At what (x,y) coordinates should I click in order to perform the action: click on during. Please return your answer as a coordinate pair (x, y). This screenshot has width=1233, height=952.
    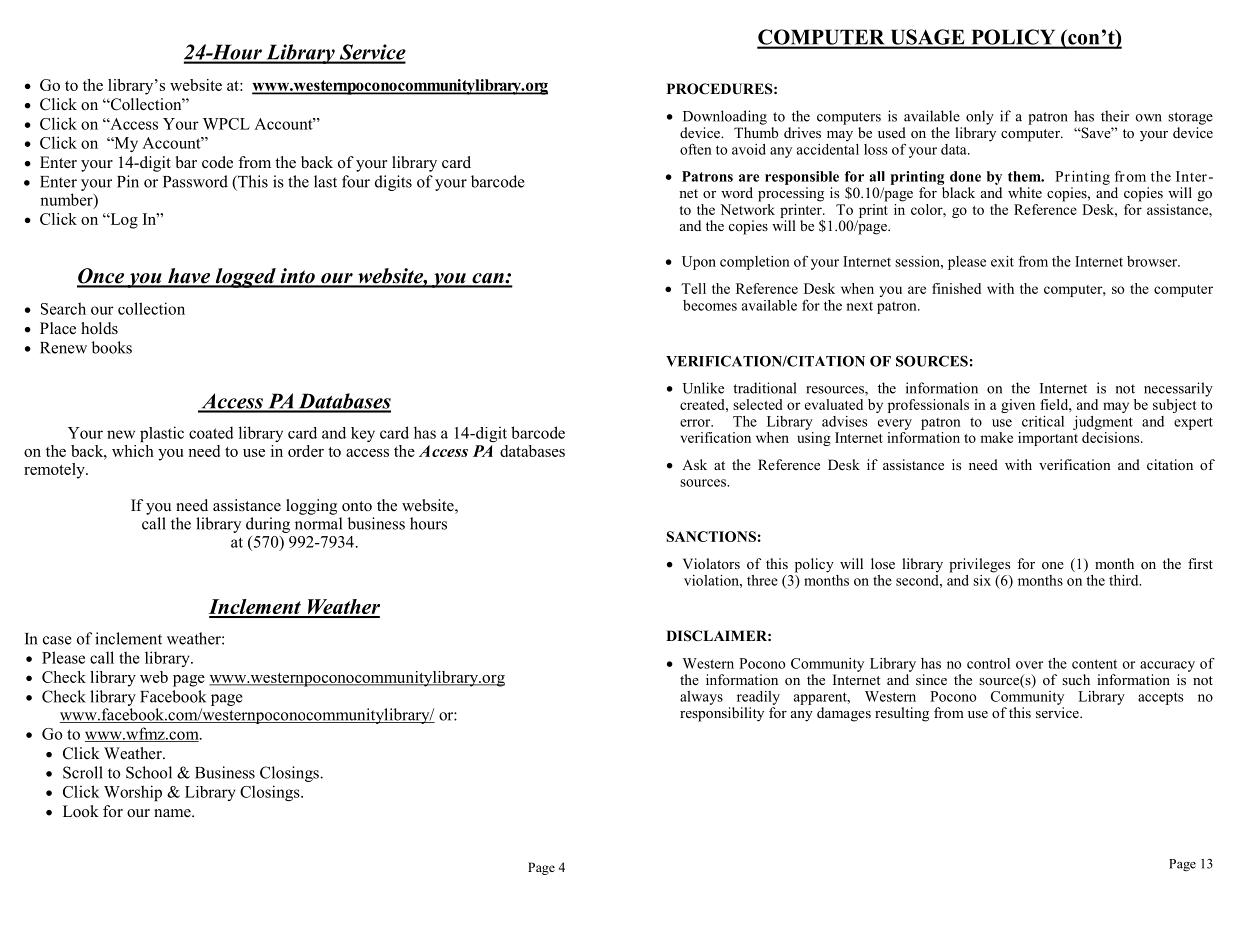
    Looking at the image, I should click on (268, 525).
